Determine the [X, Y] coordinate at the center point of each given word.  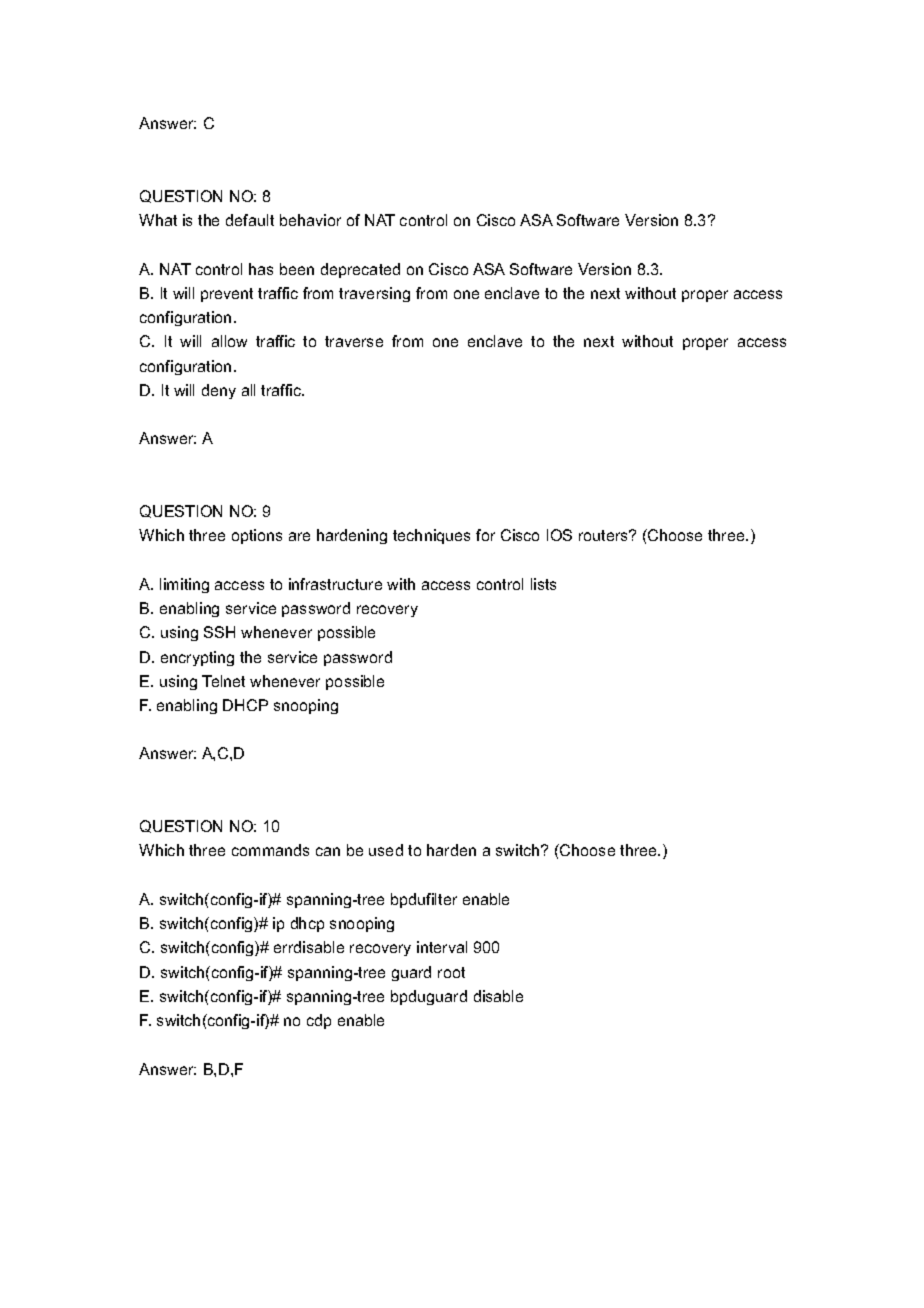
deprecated [360, 270]
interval [442, 947]
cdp [319, 1021]
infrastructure [335, 584]
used [386, 850]
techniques [431, 536]
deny [219, 391]
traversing [374, 294]
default [250, 220]
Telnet [223, 681]
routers [605, 535]
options [257, 536]
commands [270, 850]
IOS [559, 535]
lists [543, 584]
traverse [354, 341]
